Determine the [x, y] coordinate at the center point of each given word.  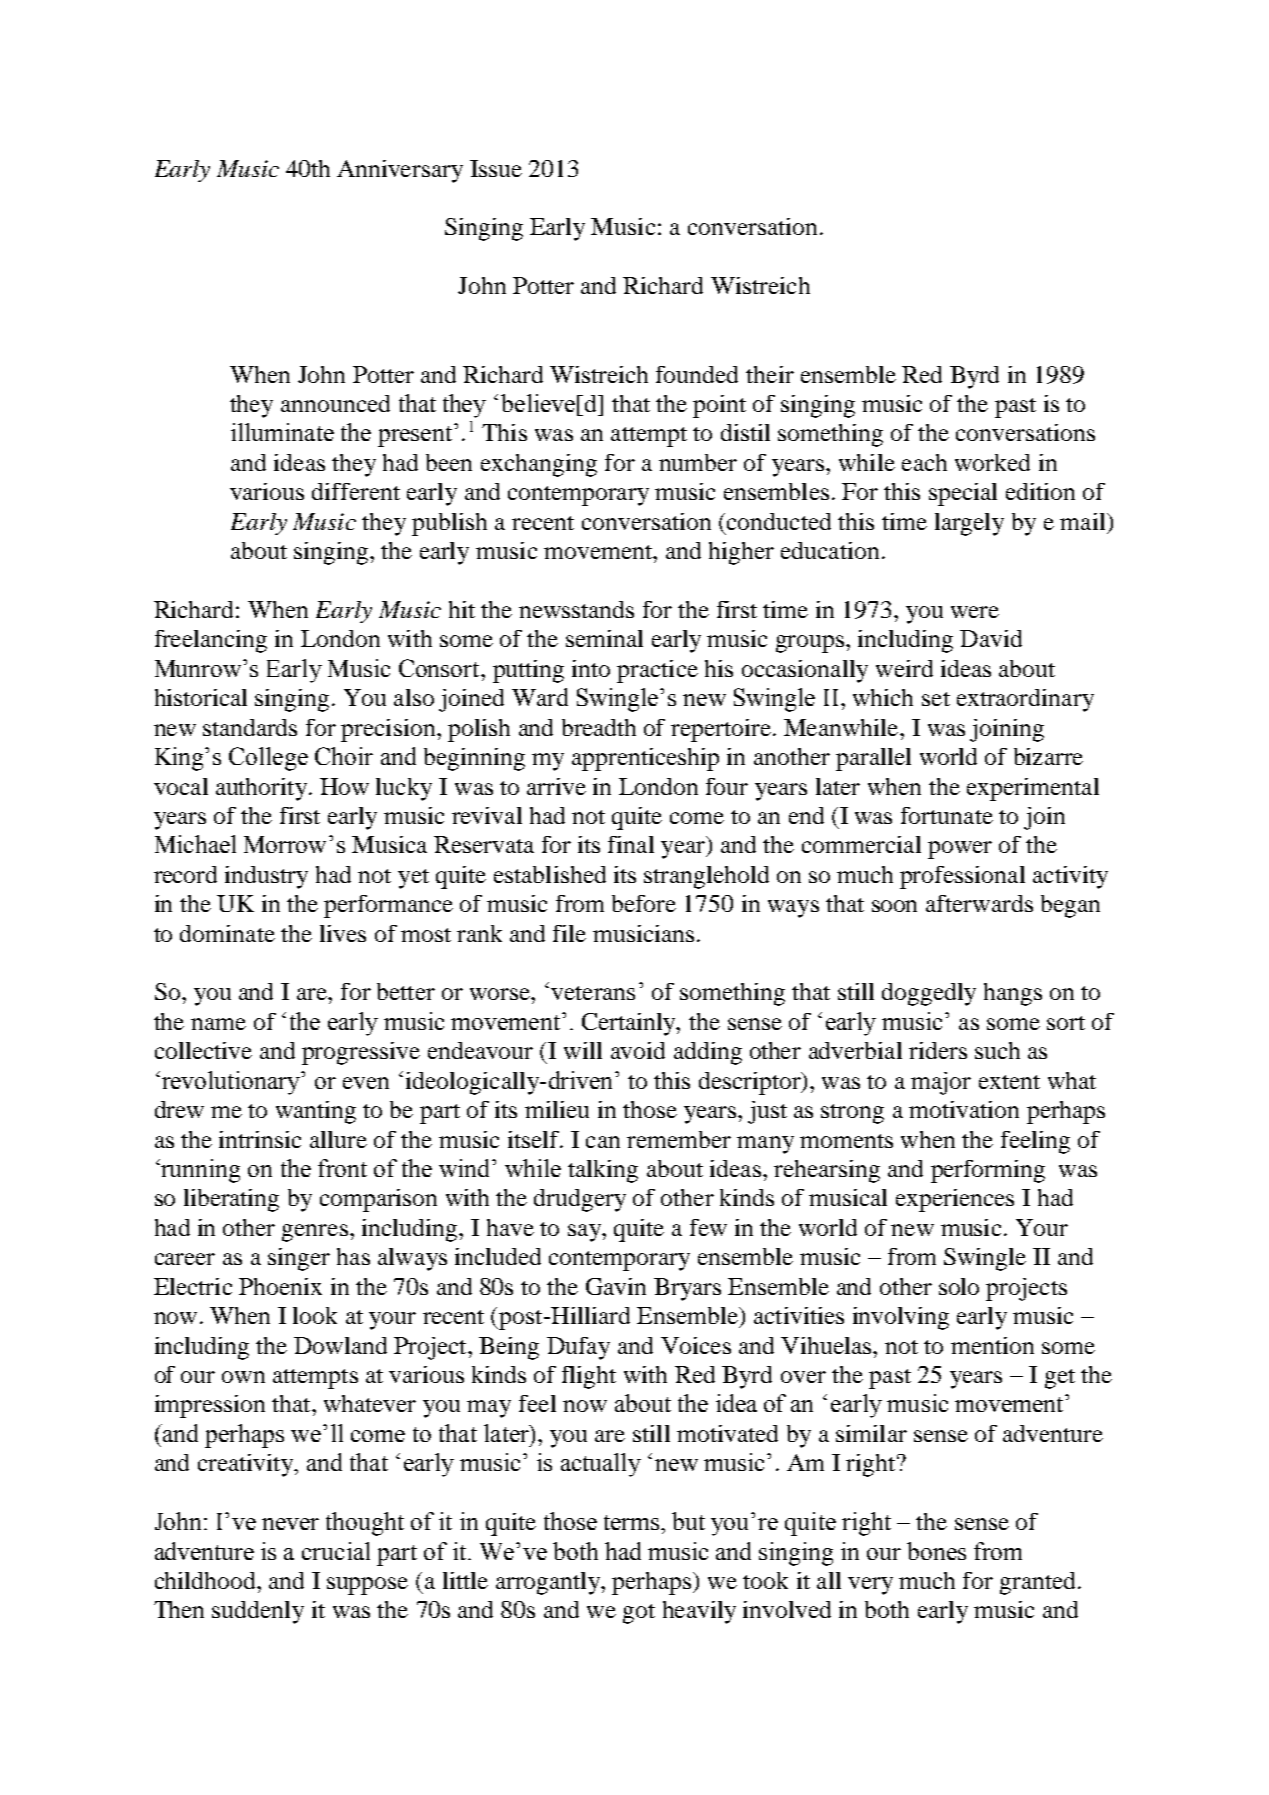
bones [936, 1551]
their [770, 374]
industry [266, 877]
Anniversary [400, 171]
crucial [336, 1551]
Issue [496, 168]
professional [962, 877]
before [644, 903]
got [639, 1614]
